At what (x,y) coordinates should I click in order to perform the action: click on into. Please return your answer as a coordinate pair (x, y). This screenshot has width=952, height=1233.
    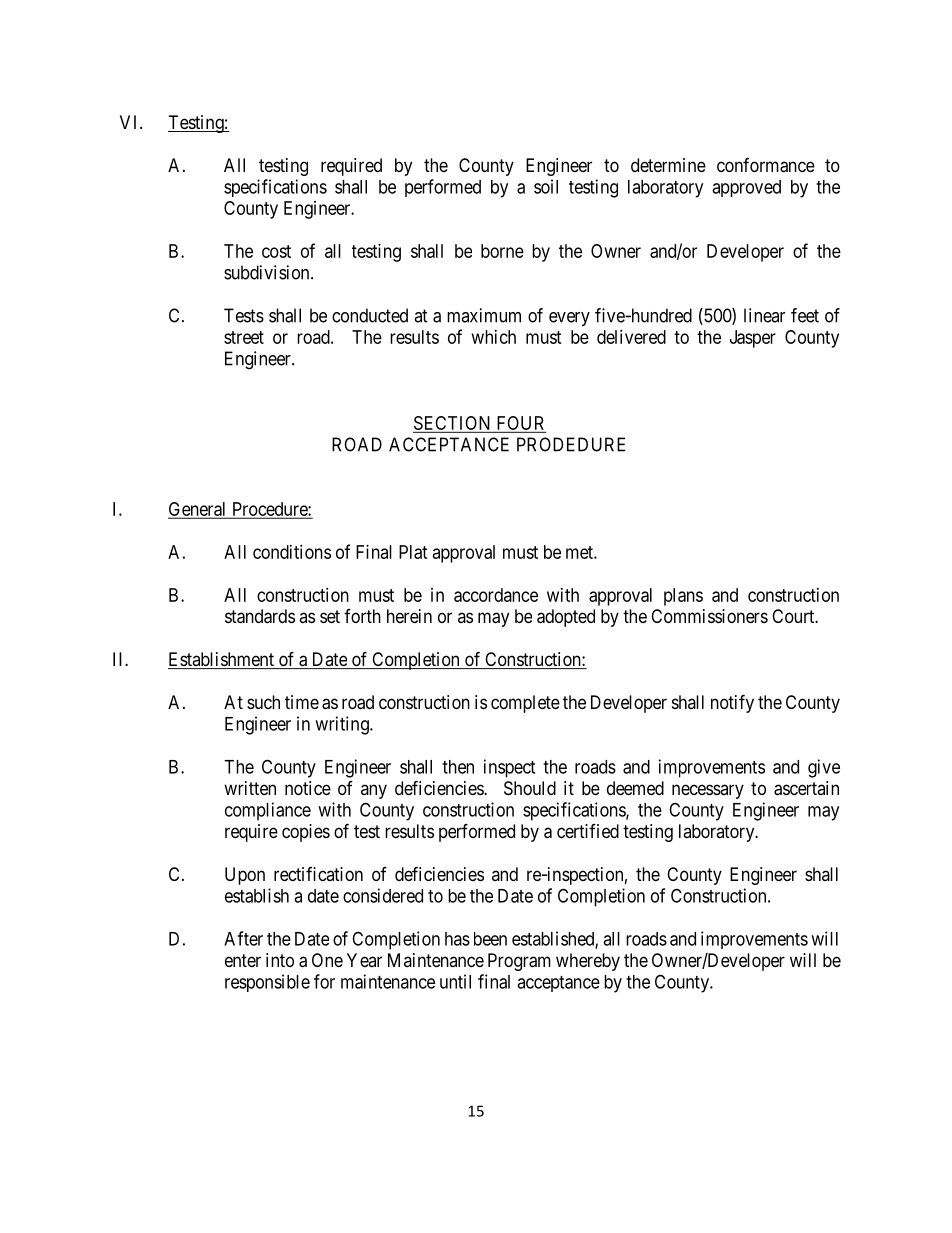
    Looking at the image, I should click on (280, 960).
